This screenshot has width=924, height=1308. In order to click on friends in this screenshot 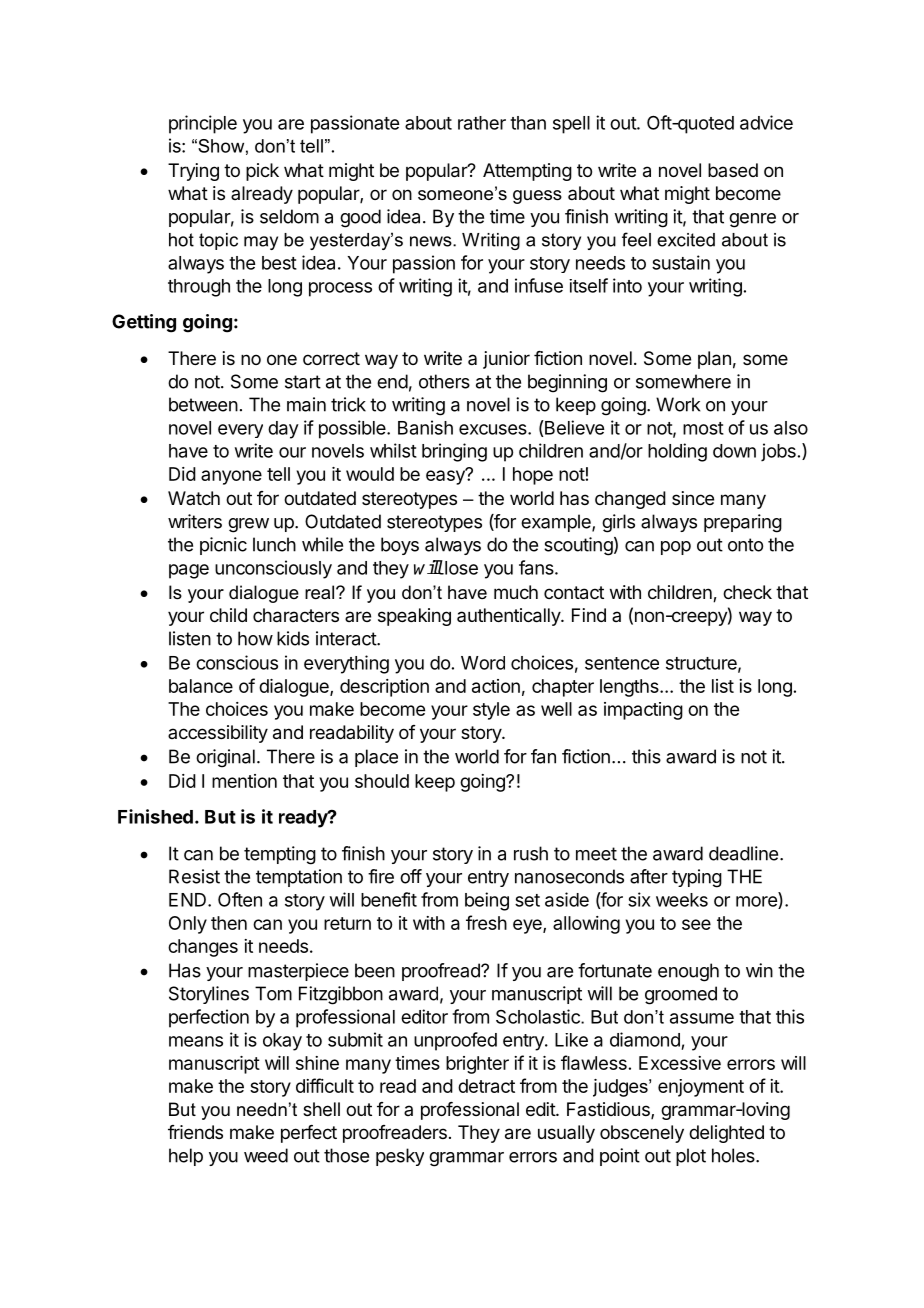, I will do `click(195, 1132)`.
